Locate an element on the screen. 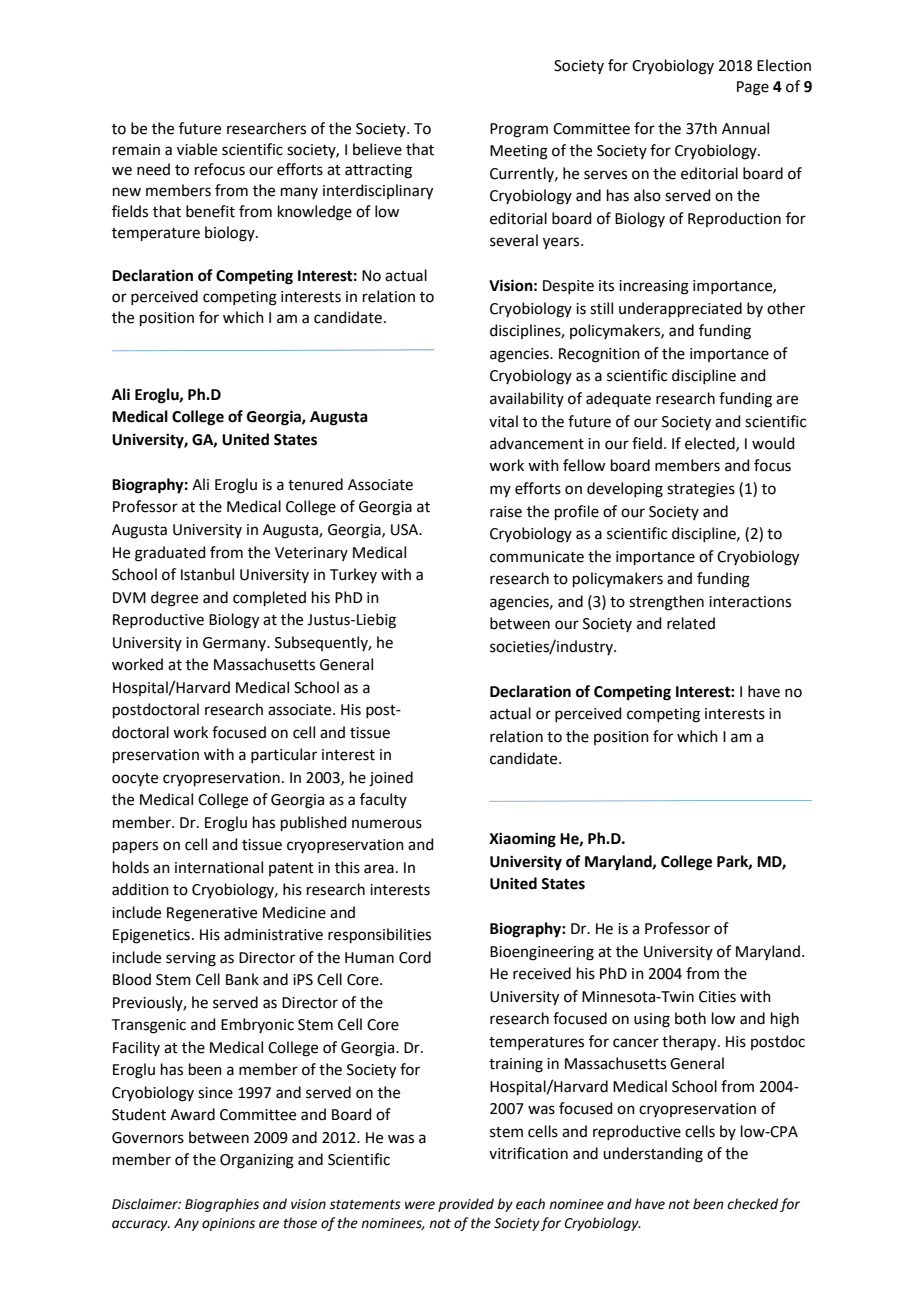 The width and height of the screenshot is (924, 1308). international is located at coordinates (219, 867).
